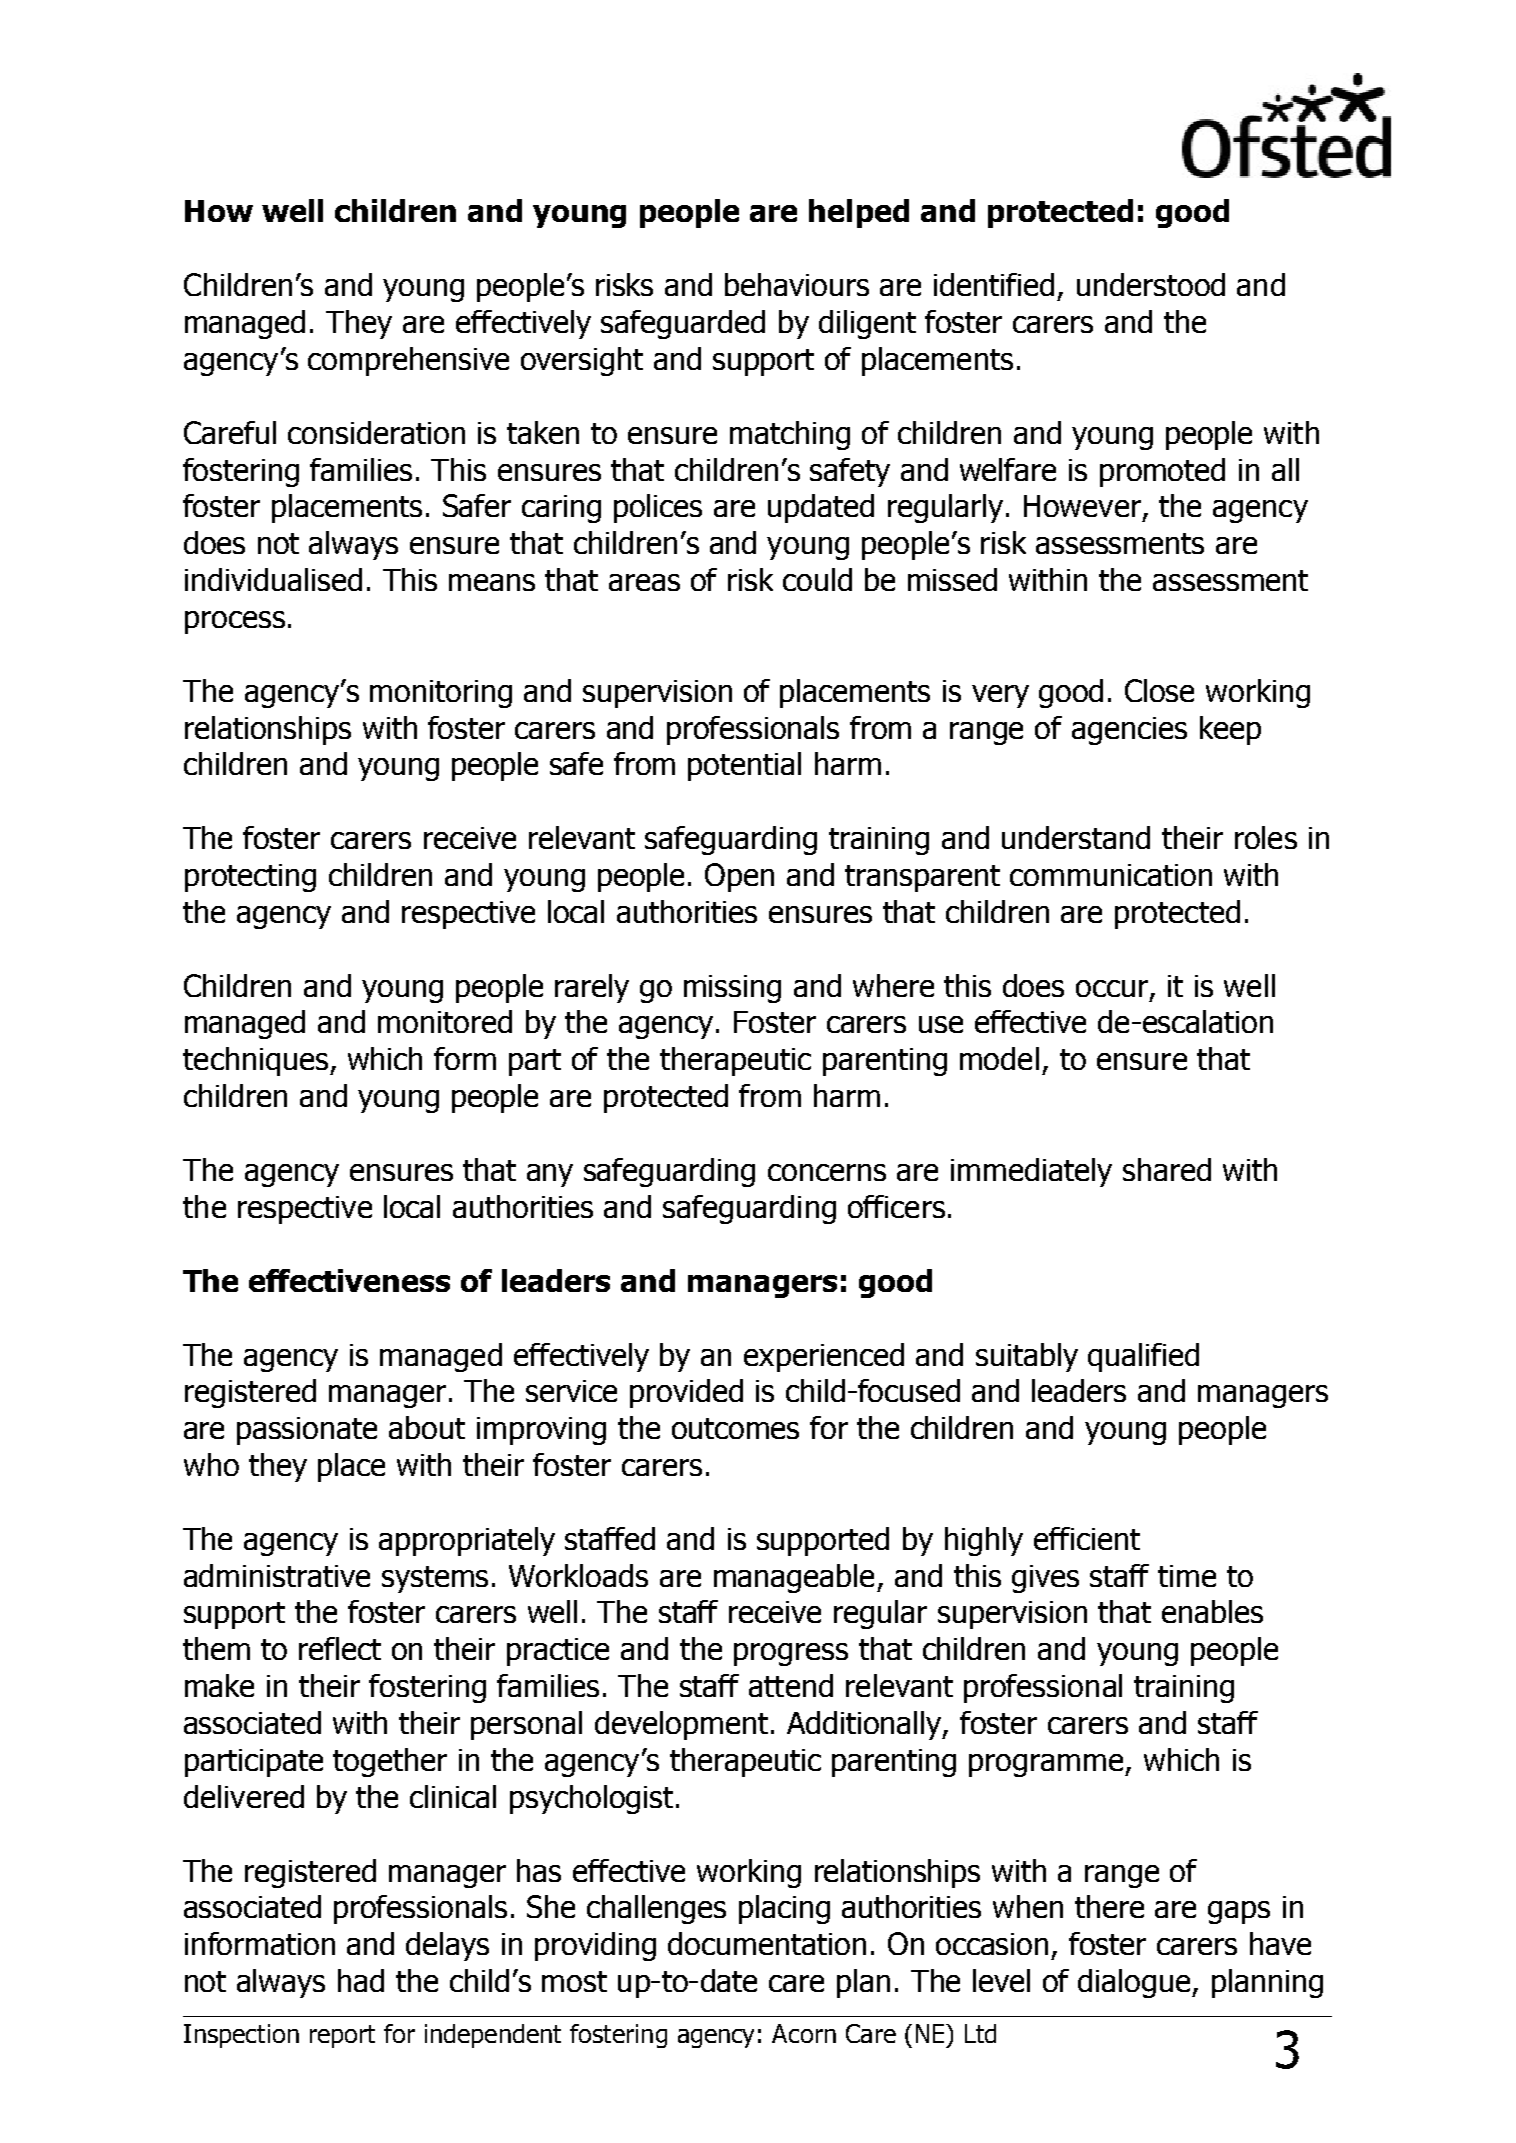 The width and height of the image is (1516, 2143). What do you see at coordinates (361, 1980) in the image?
I see `had` at bounding box center [361, 1980].
